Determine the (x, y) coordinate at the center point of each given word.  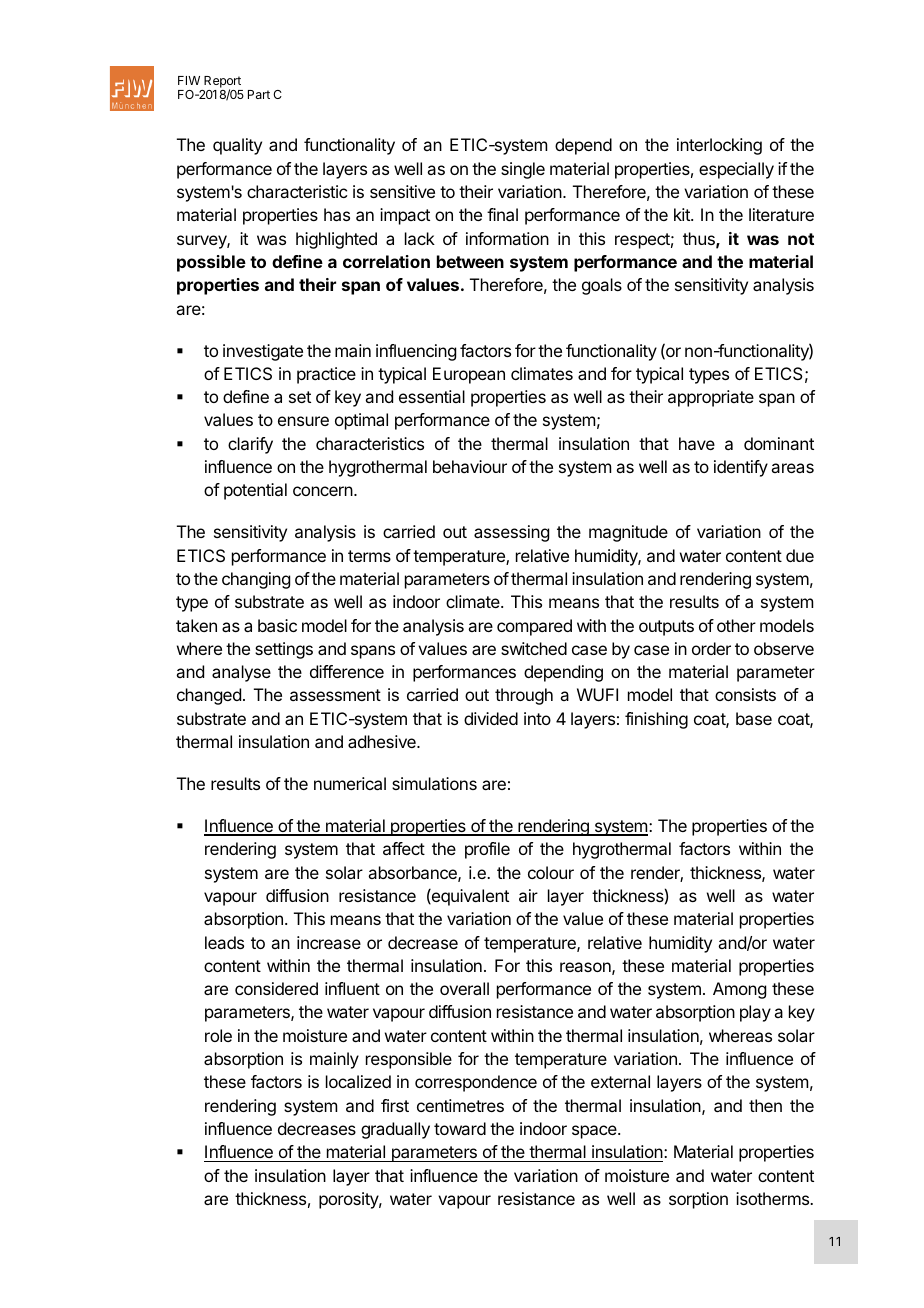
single (523, 170)
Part (259, 94)
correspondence (476, 1083)
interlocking (719, 146)
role (218, 1035)
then (765, 1105)
